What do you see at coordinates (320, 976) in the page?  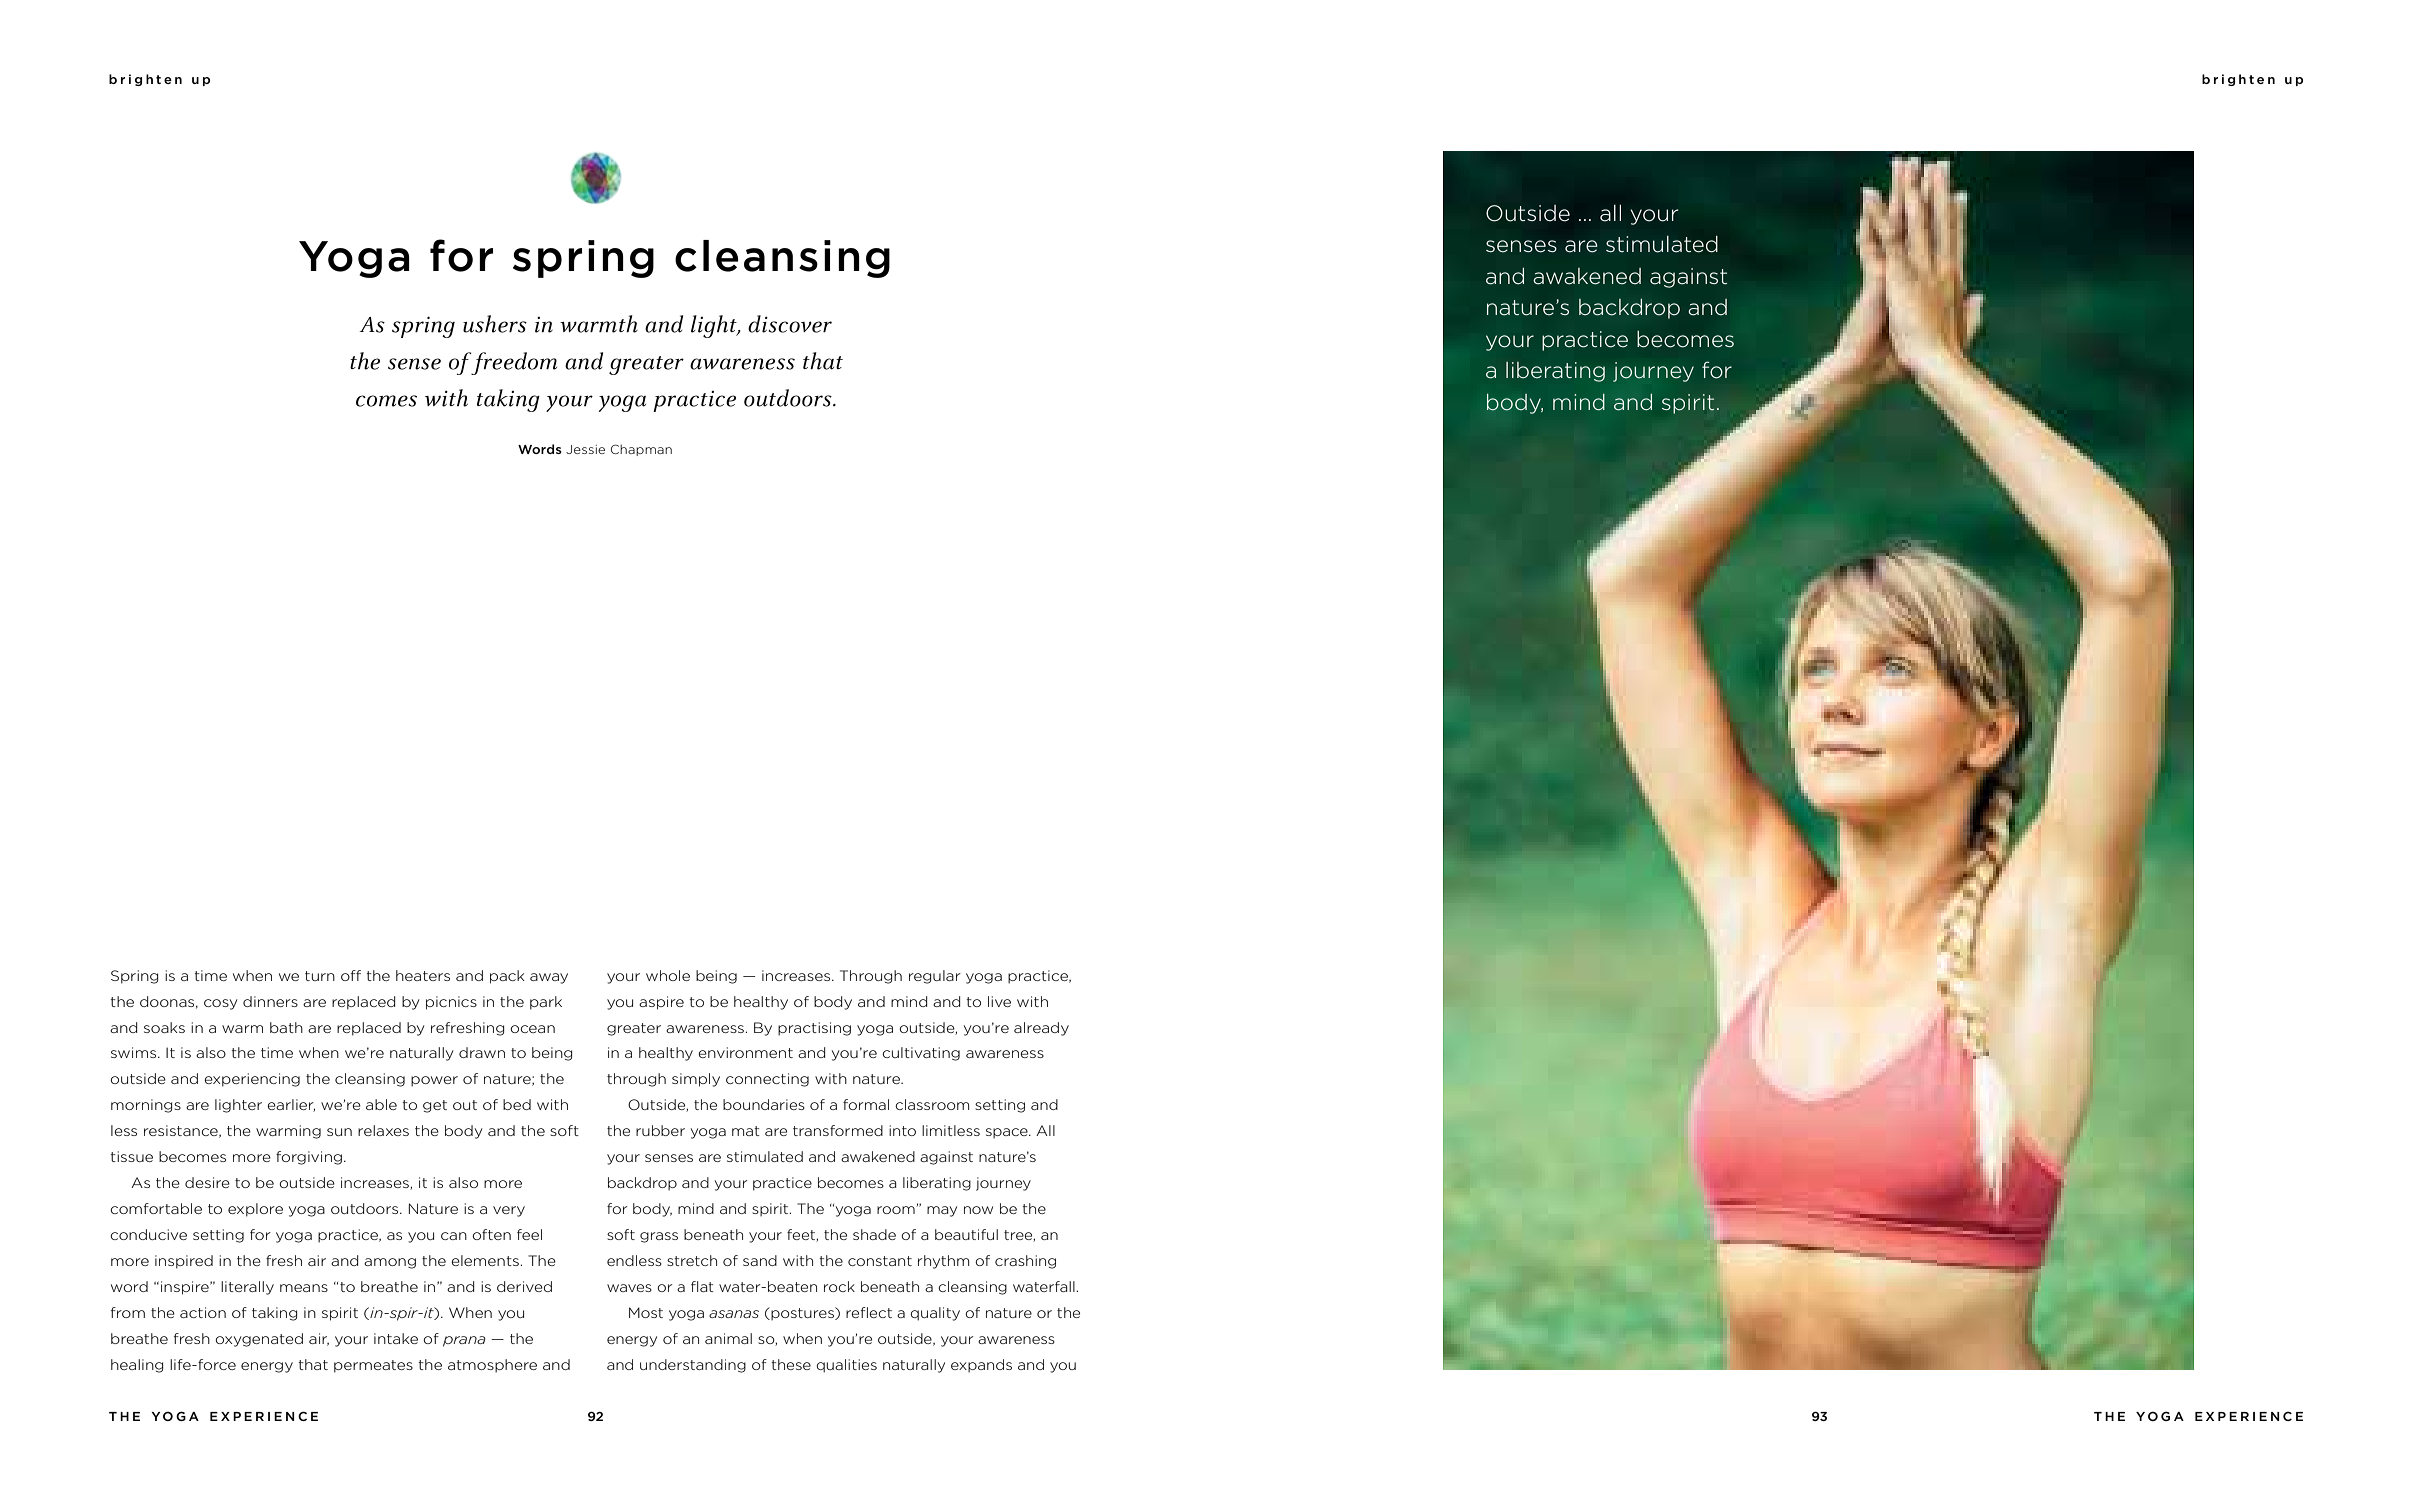 I see `turn` at bounding box center [320, 976].
